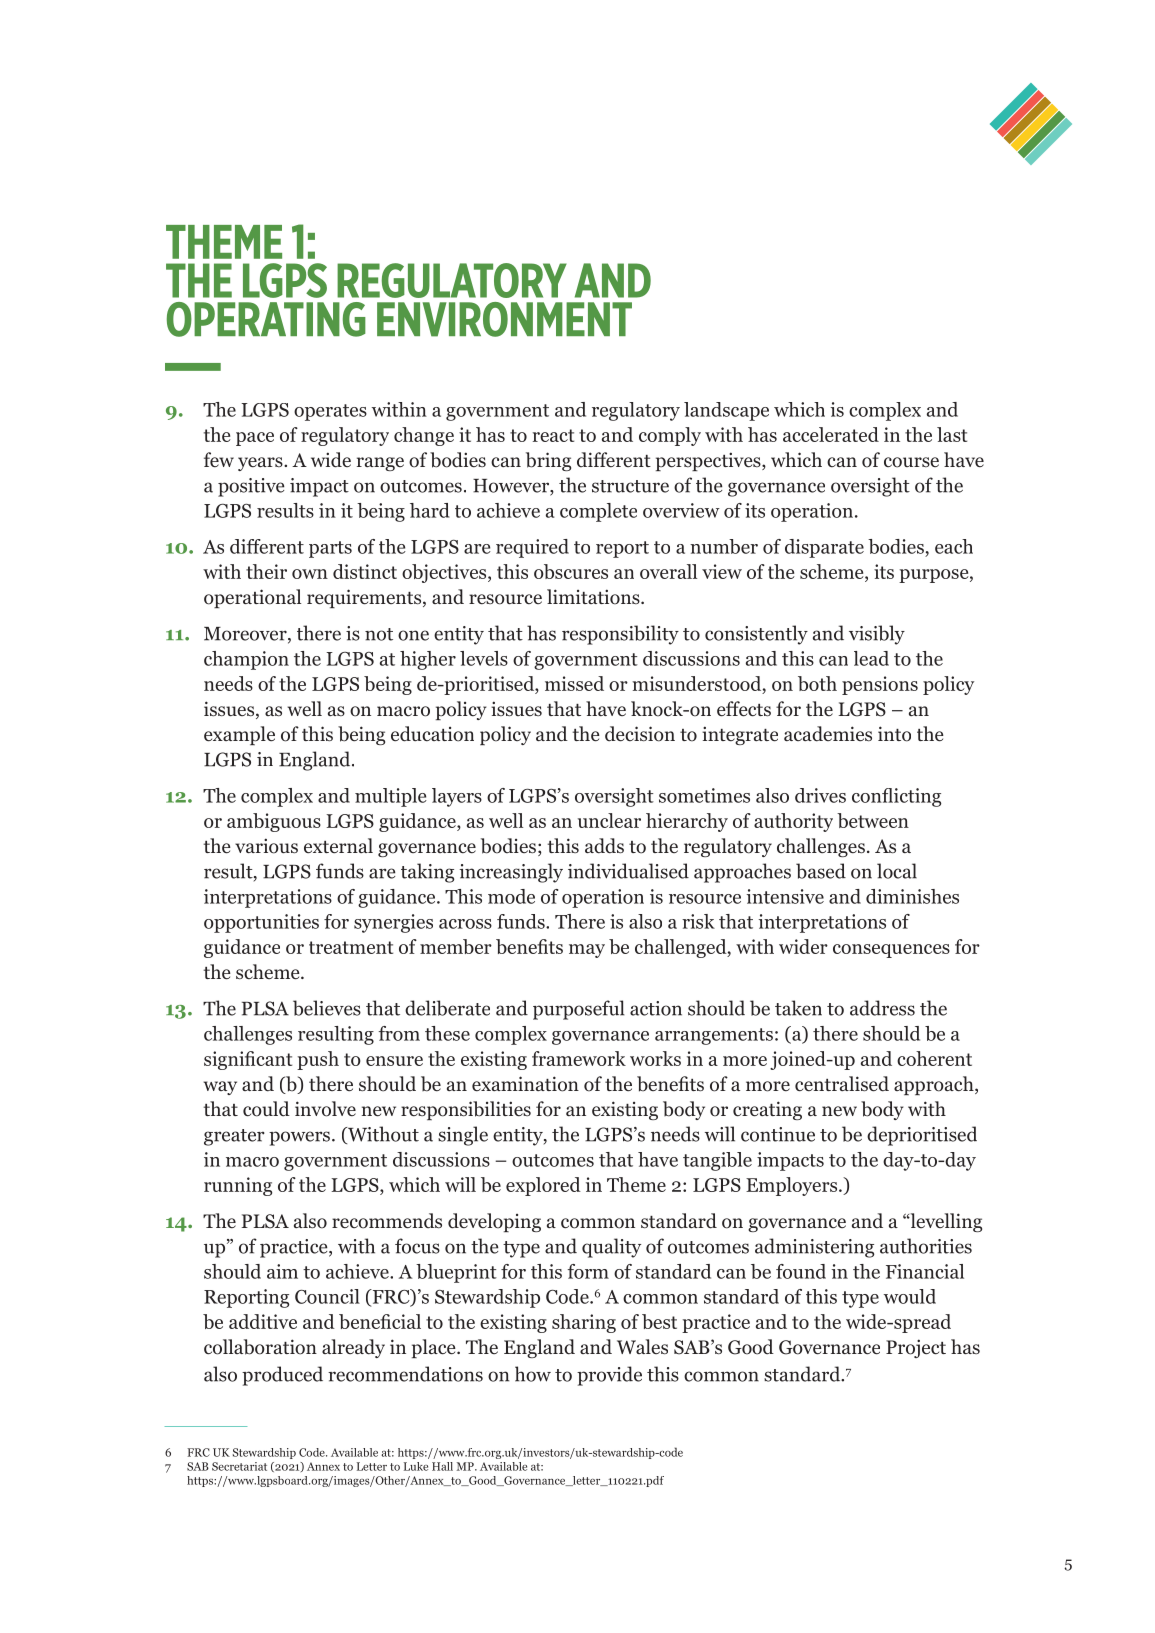 This page has width=1155, height=1633. I want to click on OPERATING, so click(266, 319).
